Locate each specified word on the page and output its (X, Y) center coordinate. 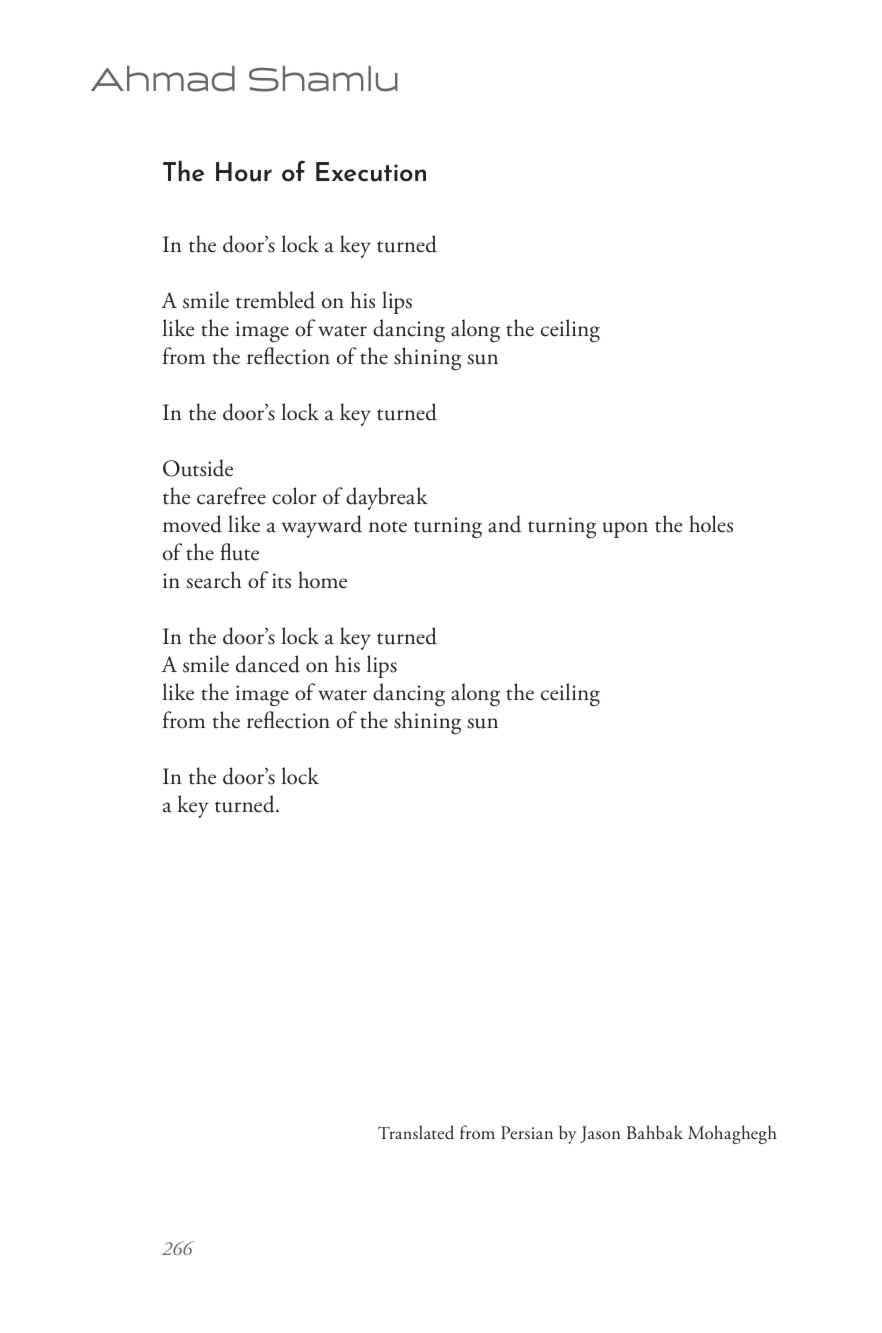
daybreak (387, 498)
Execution (371, 172)
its (281, 581)
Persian (527, 1132)
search (214, 580)
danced (268, 664)
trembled (275, 300)
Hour (244, 172)
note (388, 527)
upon (625, 530)
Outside (198, 468)
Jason (600, 1134)
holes (711, 524)
